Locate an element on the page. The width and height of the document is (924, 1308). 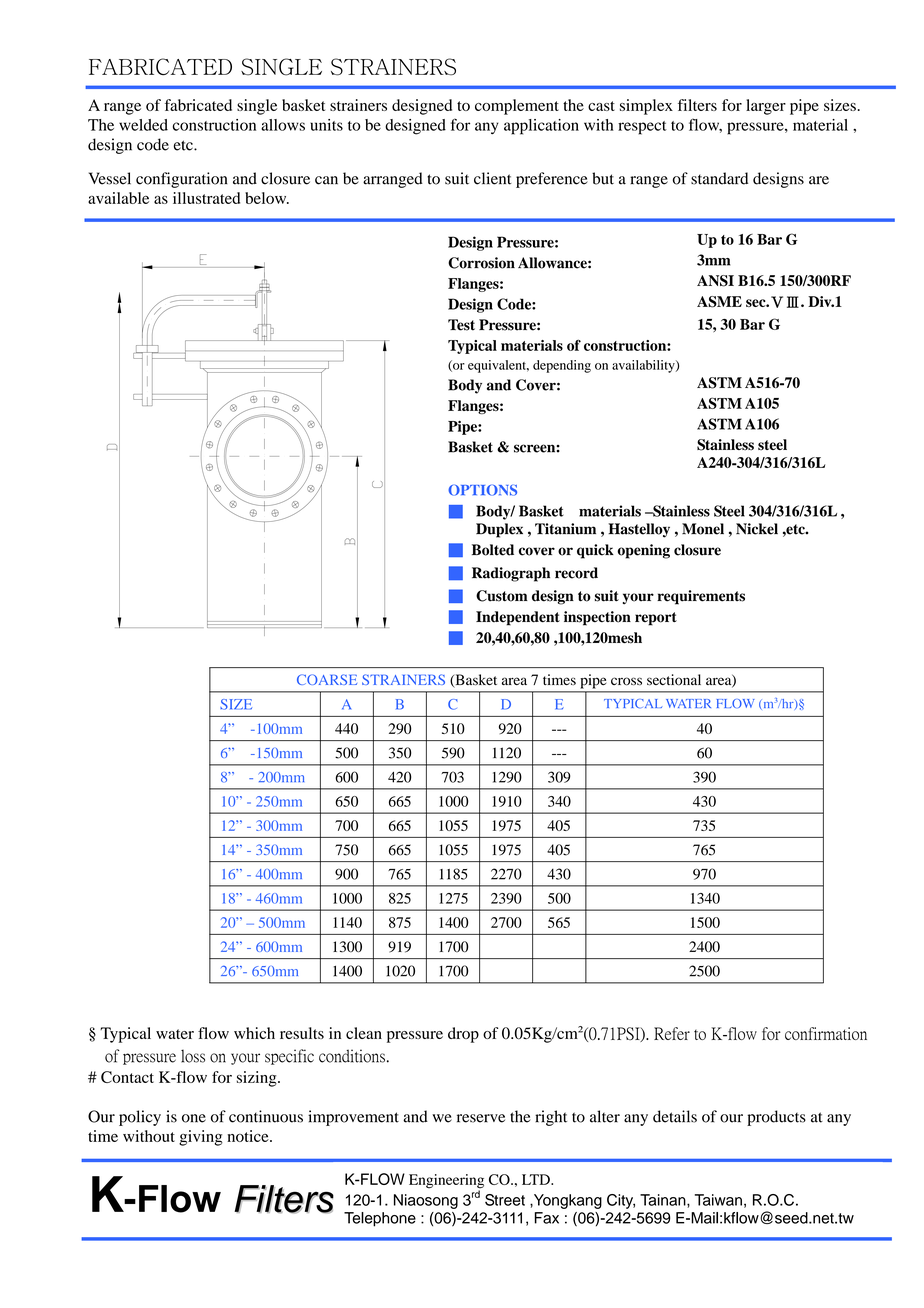
ASME is located at coordinates (719, 302).
